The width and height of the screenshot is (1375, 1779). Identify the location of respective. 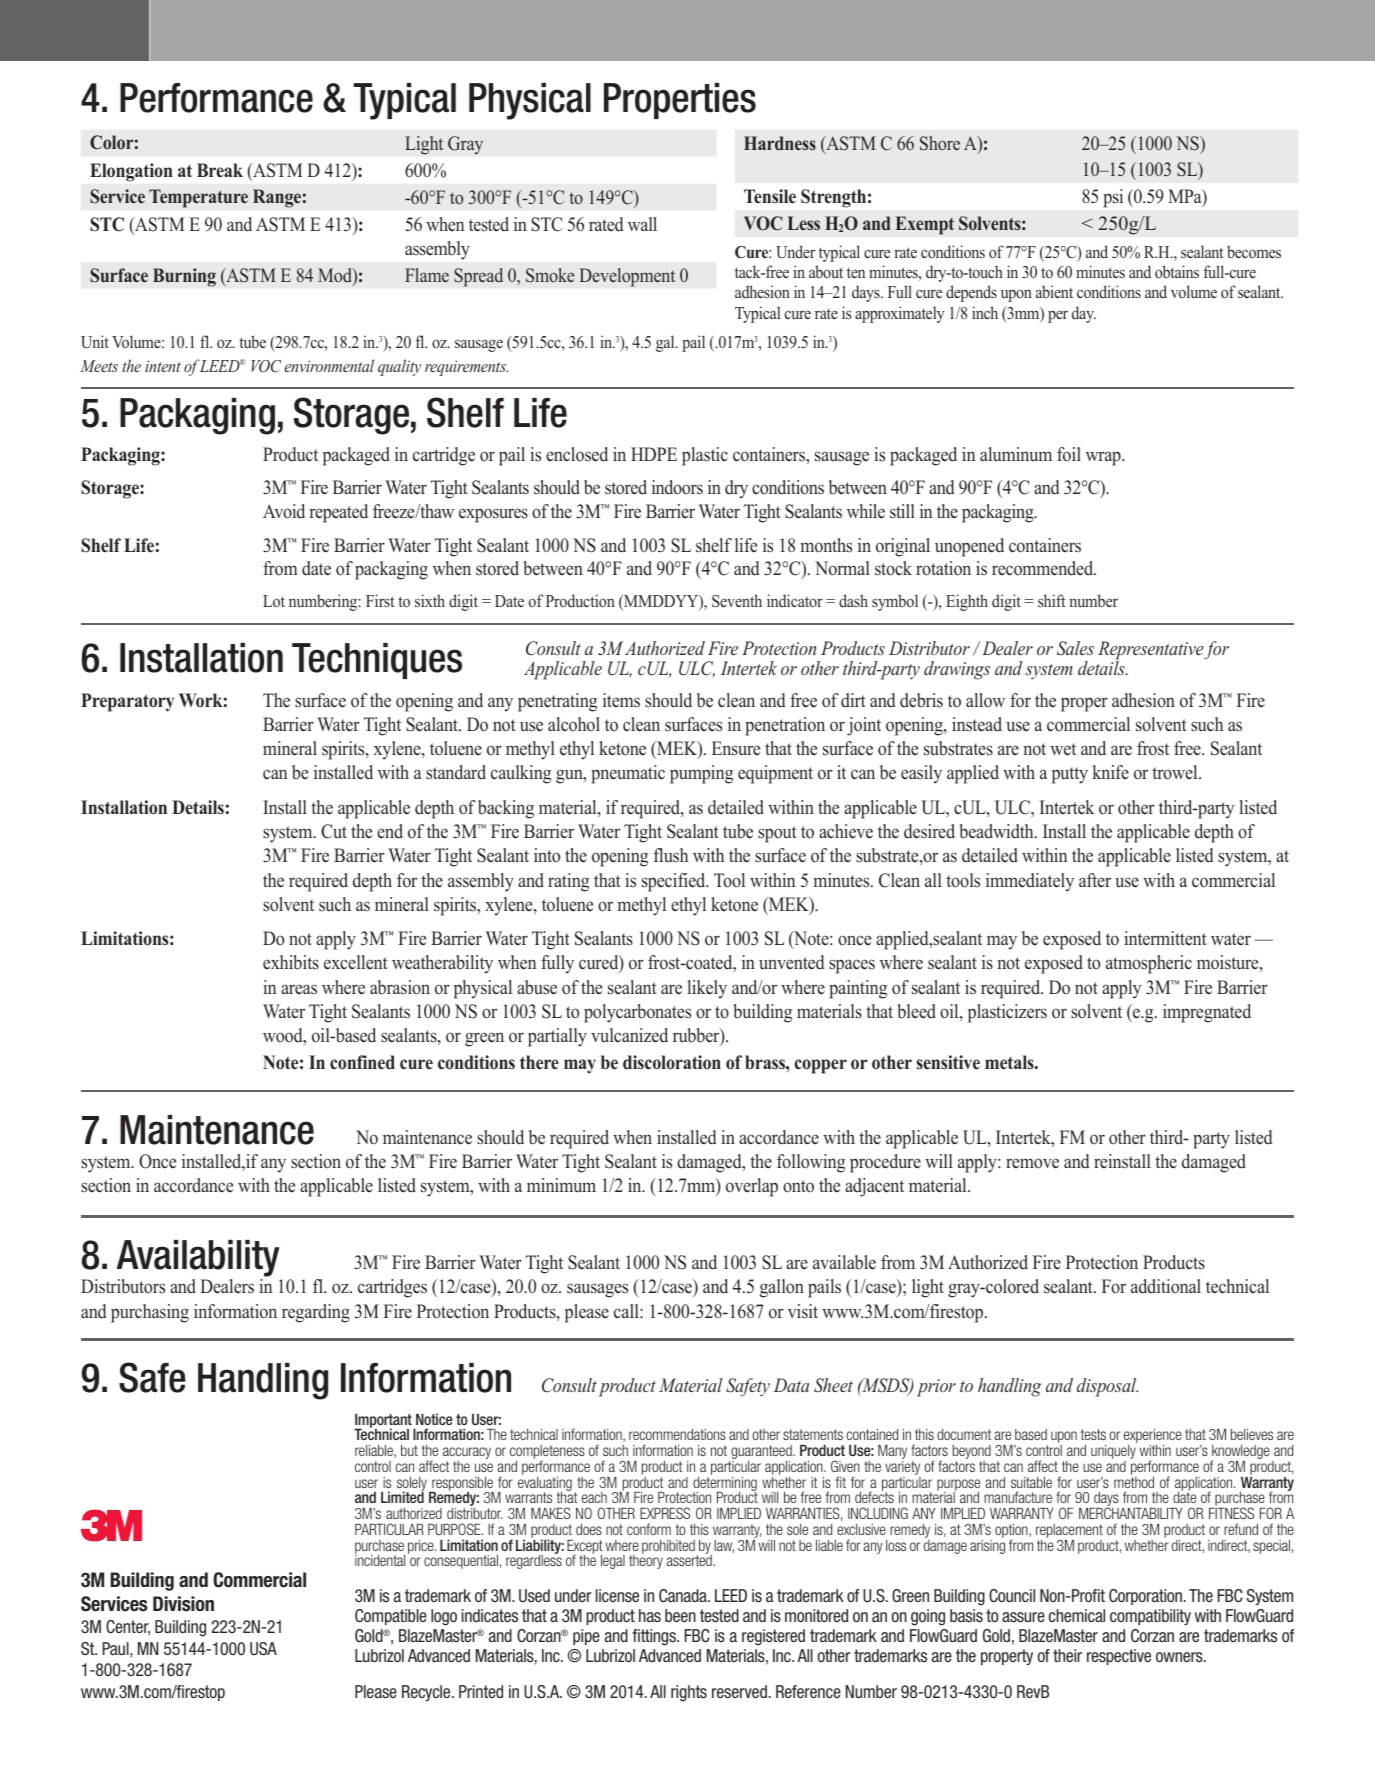
(1119, 1657).
